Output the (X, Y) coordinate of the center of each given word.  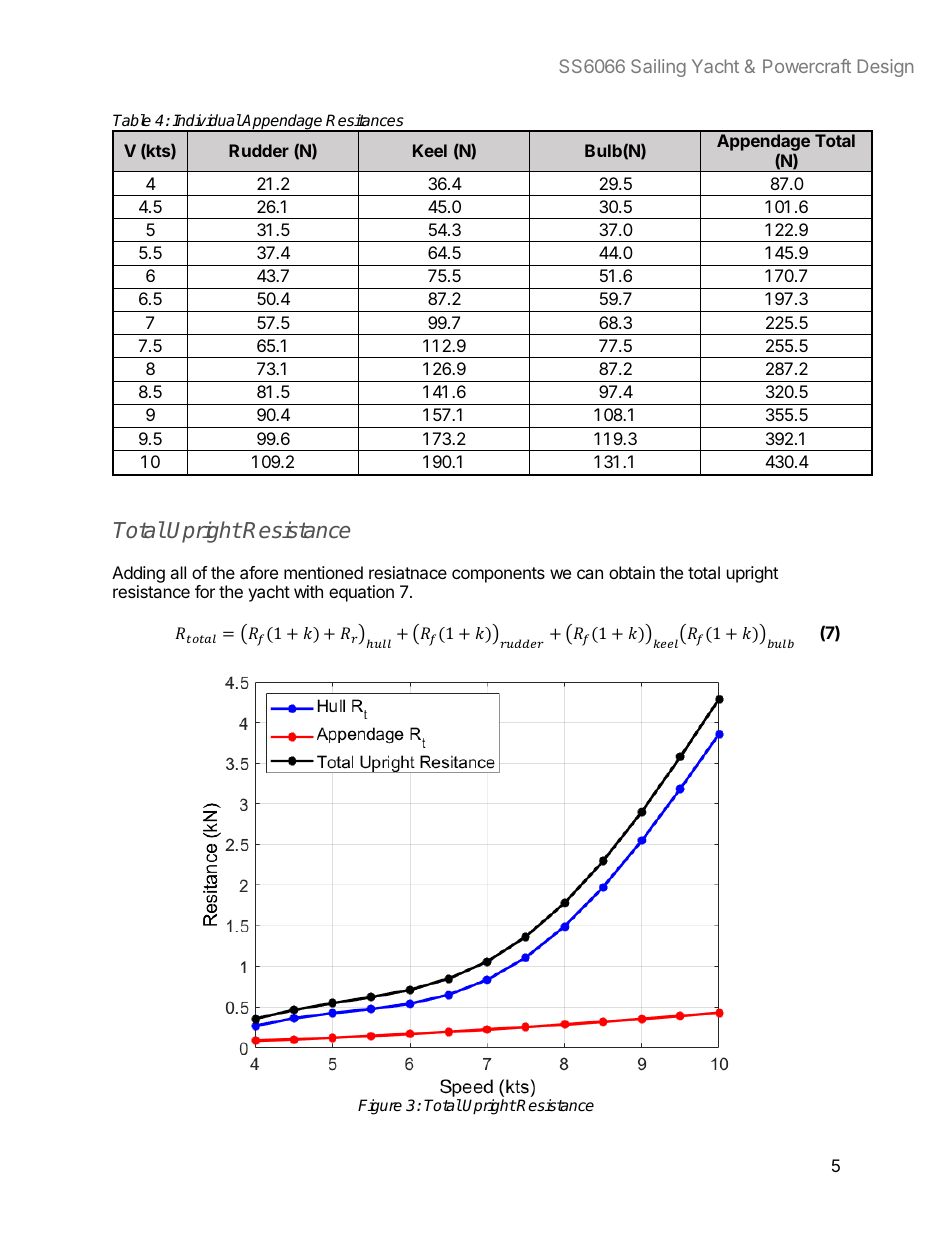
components (498, 575)
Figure (380, 1107)
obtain (632, 572)
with (308, 591)
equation (361, 593)
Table (132, 120)
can (590, 574)
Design (885, 68)
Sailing (658, 68)
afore (259, 572)
